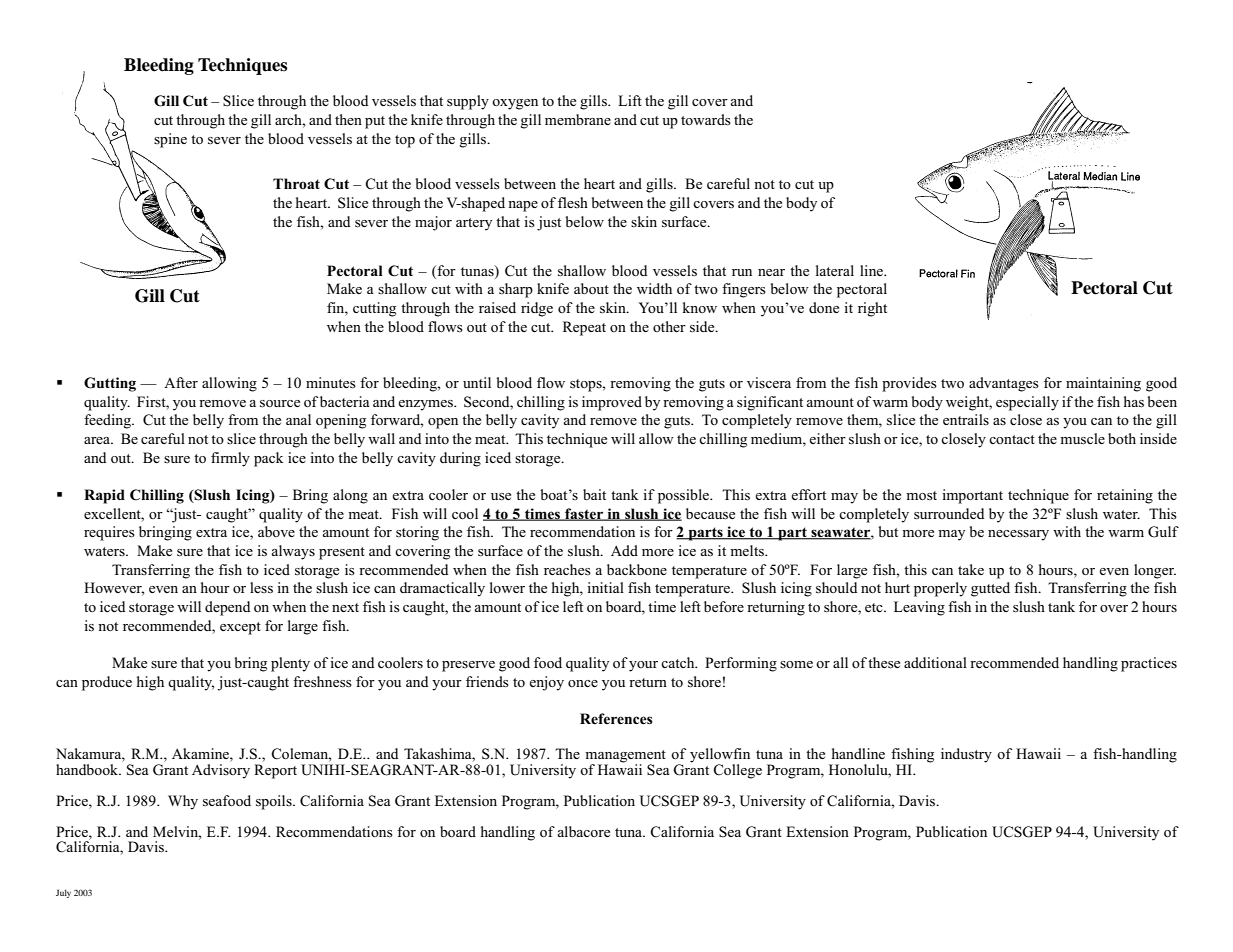 The image size is (1233, 952). What do you see at coordinates (935, 662) in the screenshot?
I see `additional` at bounding box center [935, 662].
